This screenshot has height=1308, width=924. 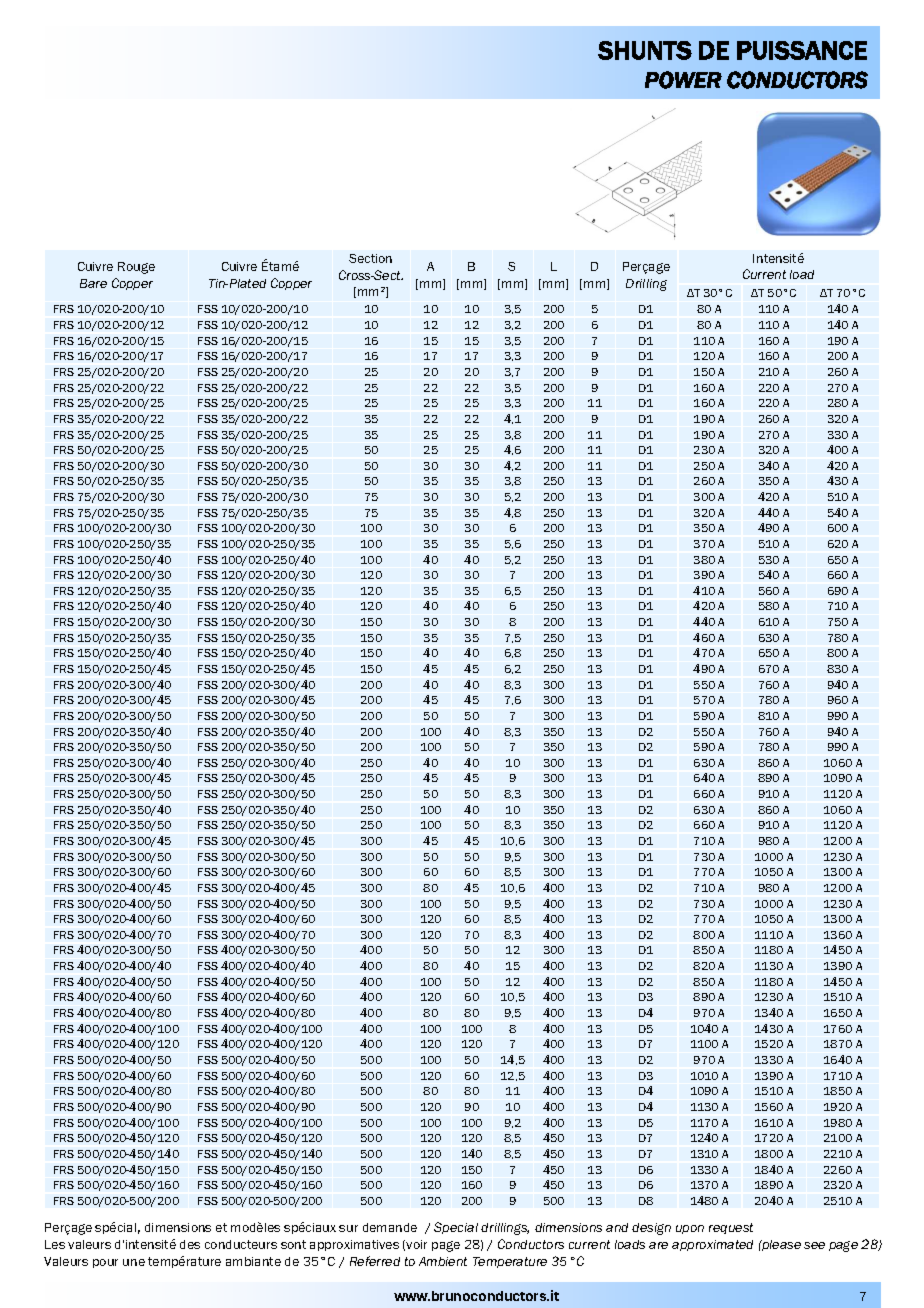 What do you see at coordinates (134, 1262) in the screenshot?
I see `une` at bounding box center [134, 1262].
